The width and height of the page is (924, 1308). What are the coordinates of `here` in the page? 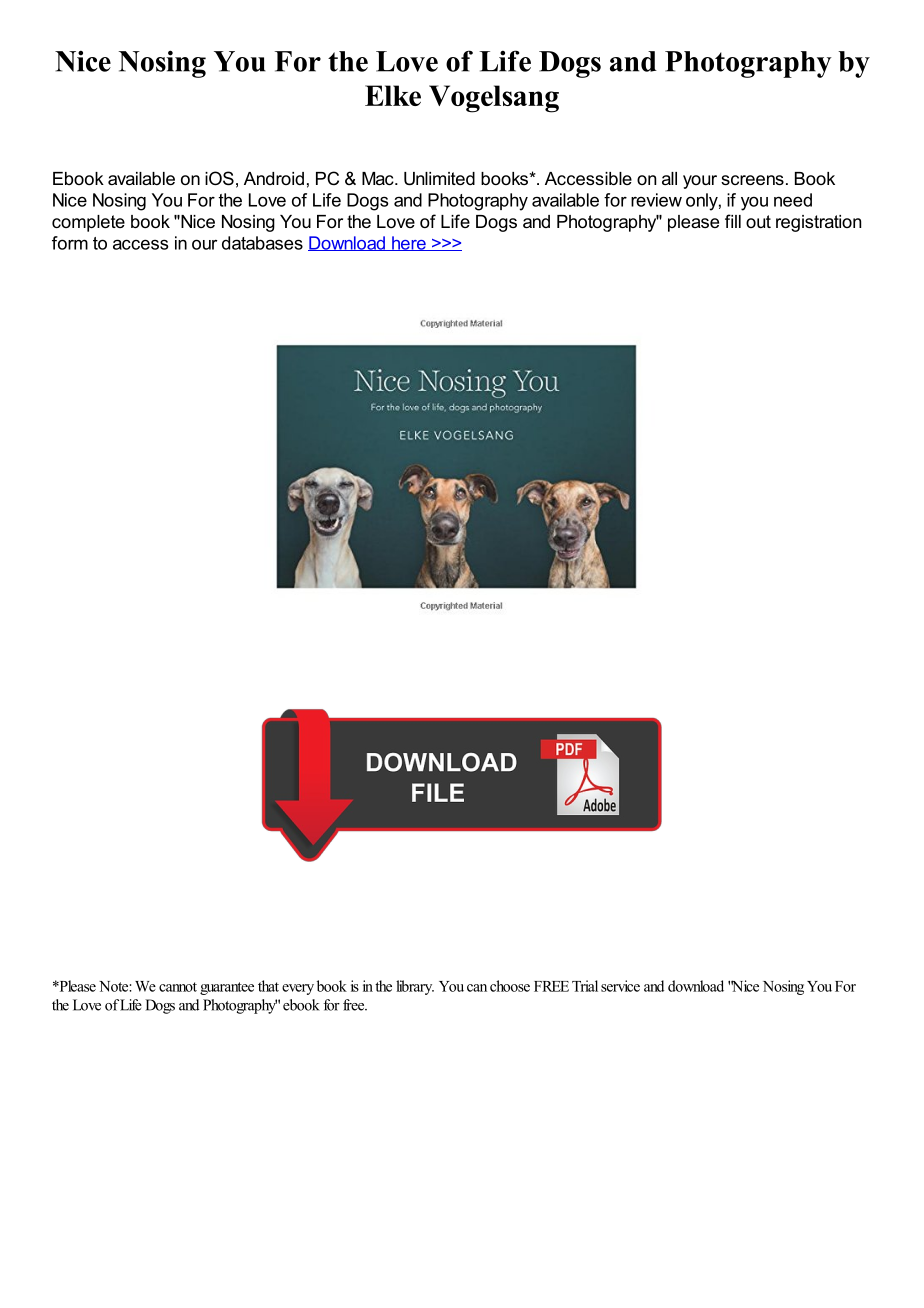 It's located at (409, 243).
